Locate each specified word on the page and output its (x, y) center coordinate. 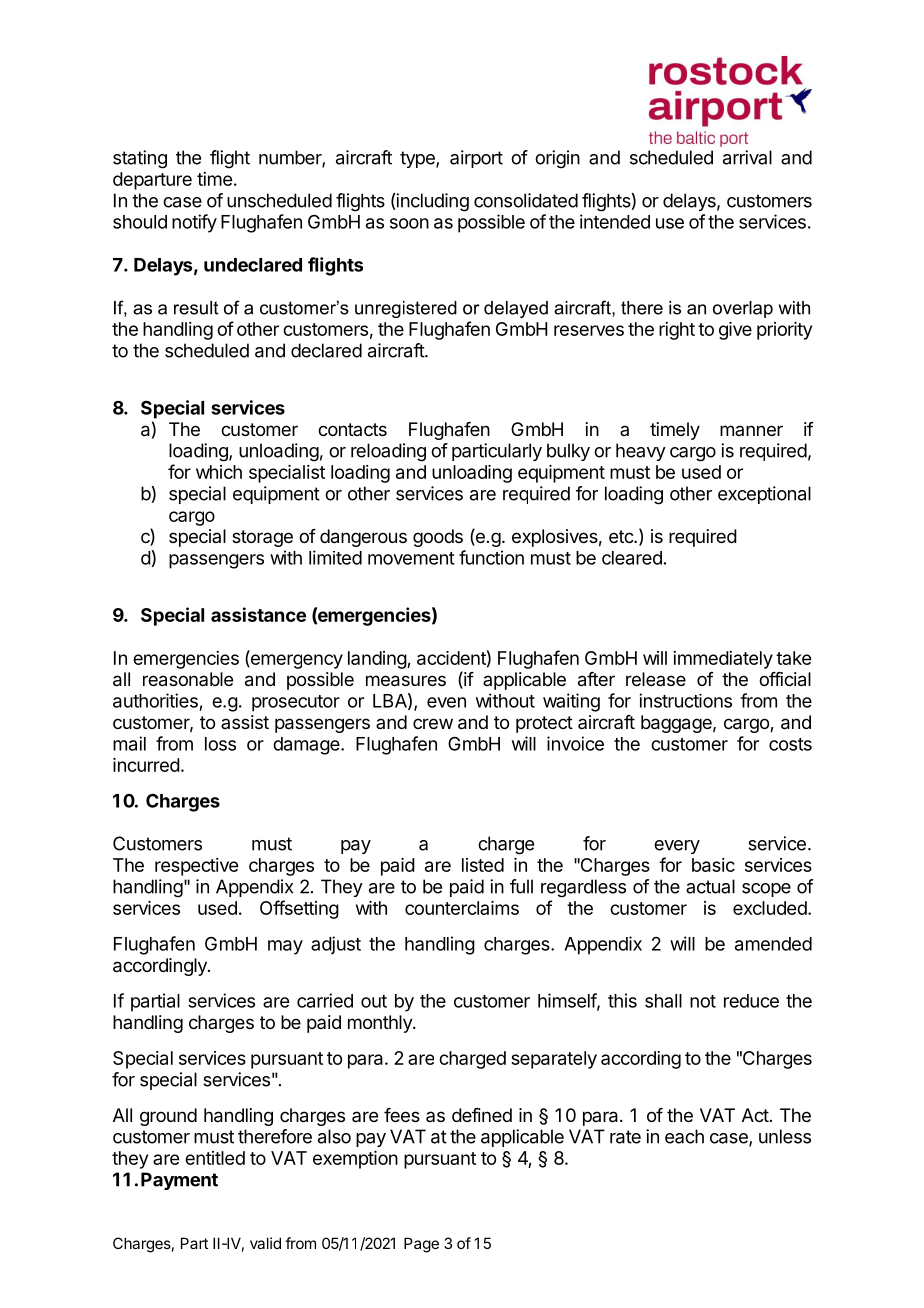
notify (194, 223)
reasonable (188, 679)
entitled (215, 1158)
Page (421, 1245)
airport (476, 159)
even (446, 702)
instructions (685, 700)
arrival (747, 157)
